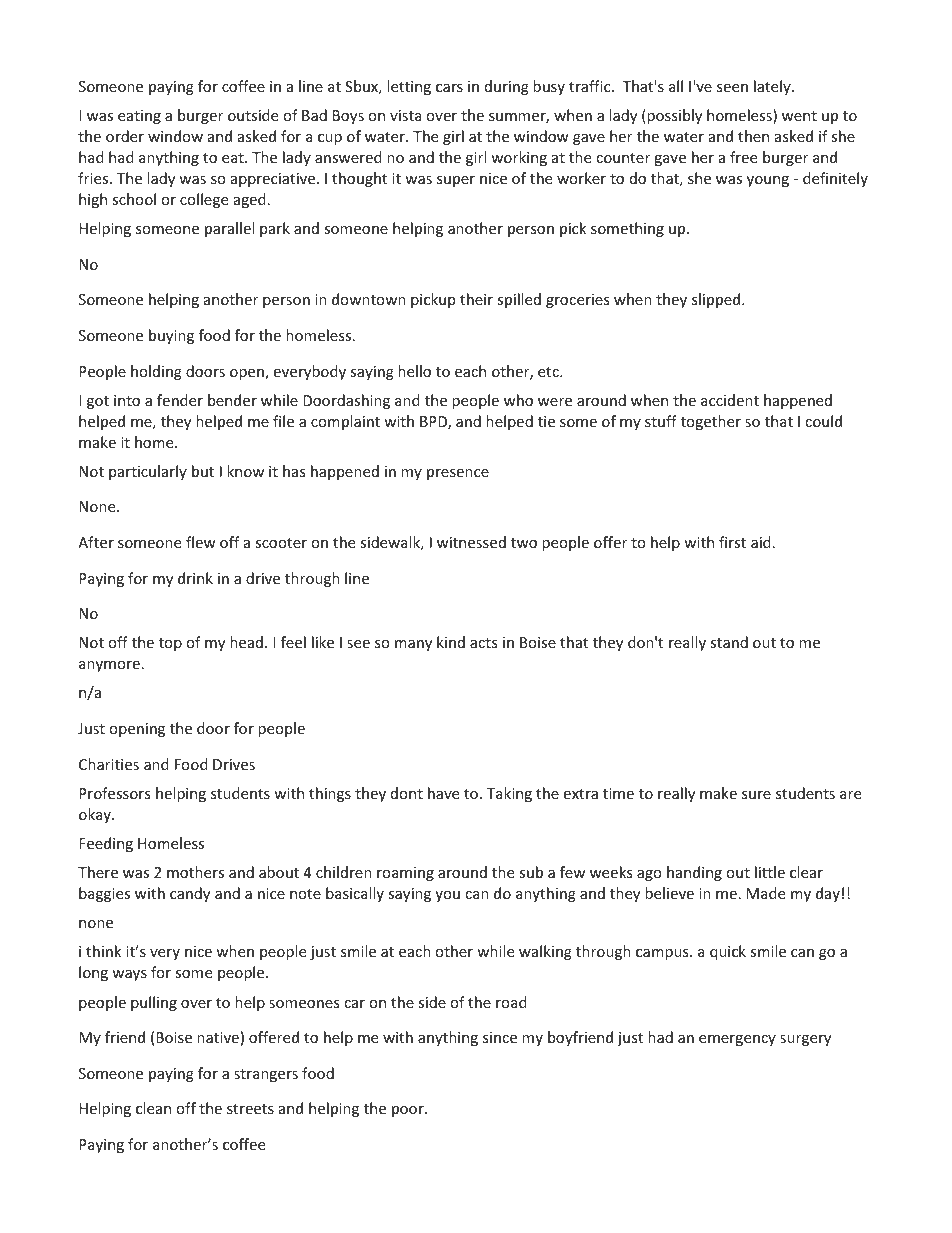  I want to click on then, so click(753, 136).
